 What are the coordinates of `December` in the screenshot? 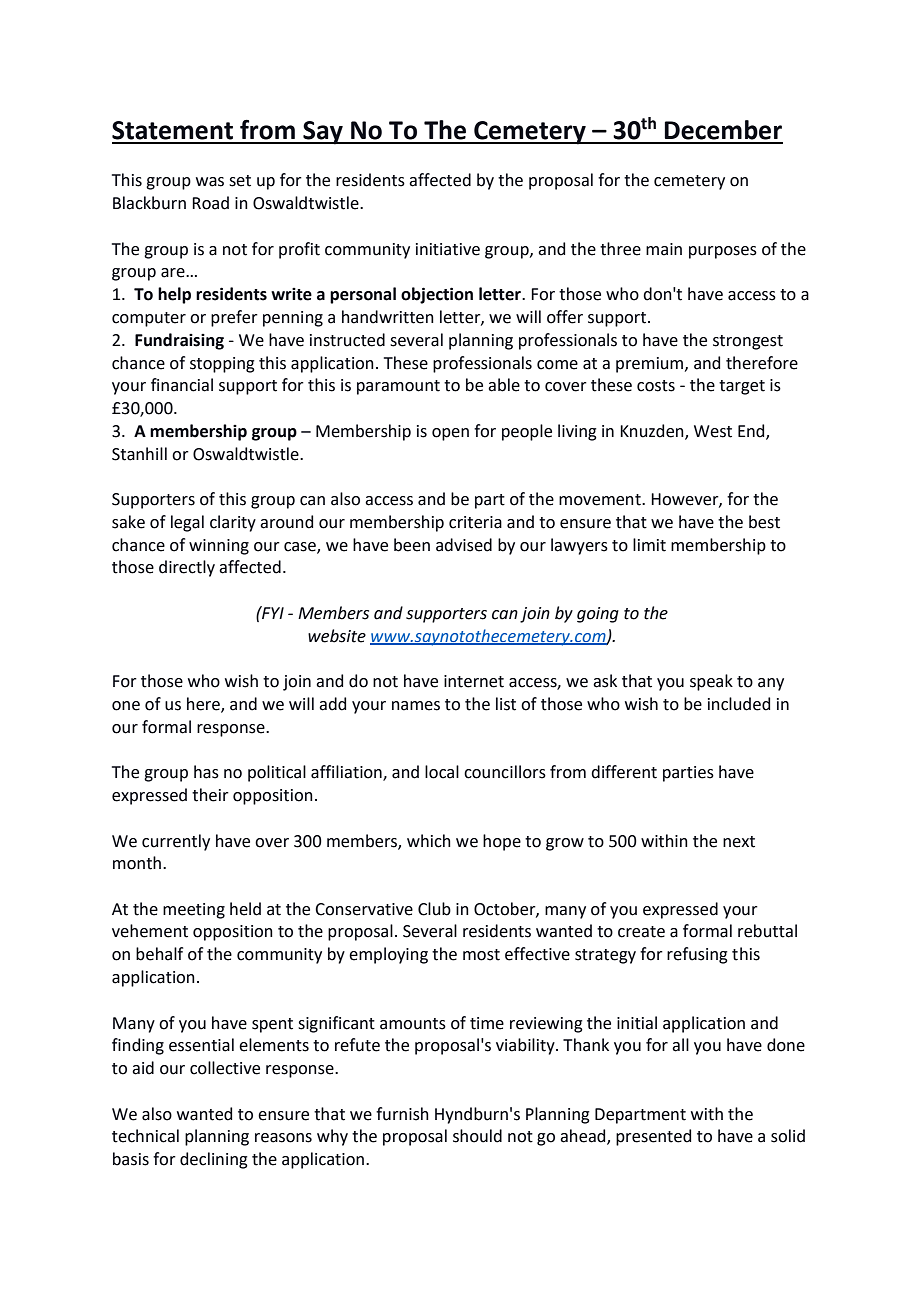 It's located at (723, 130).
